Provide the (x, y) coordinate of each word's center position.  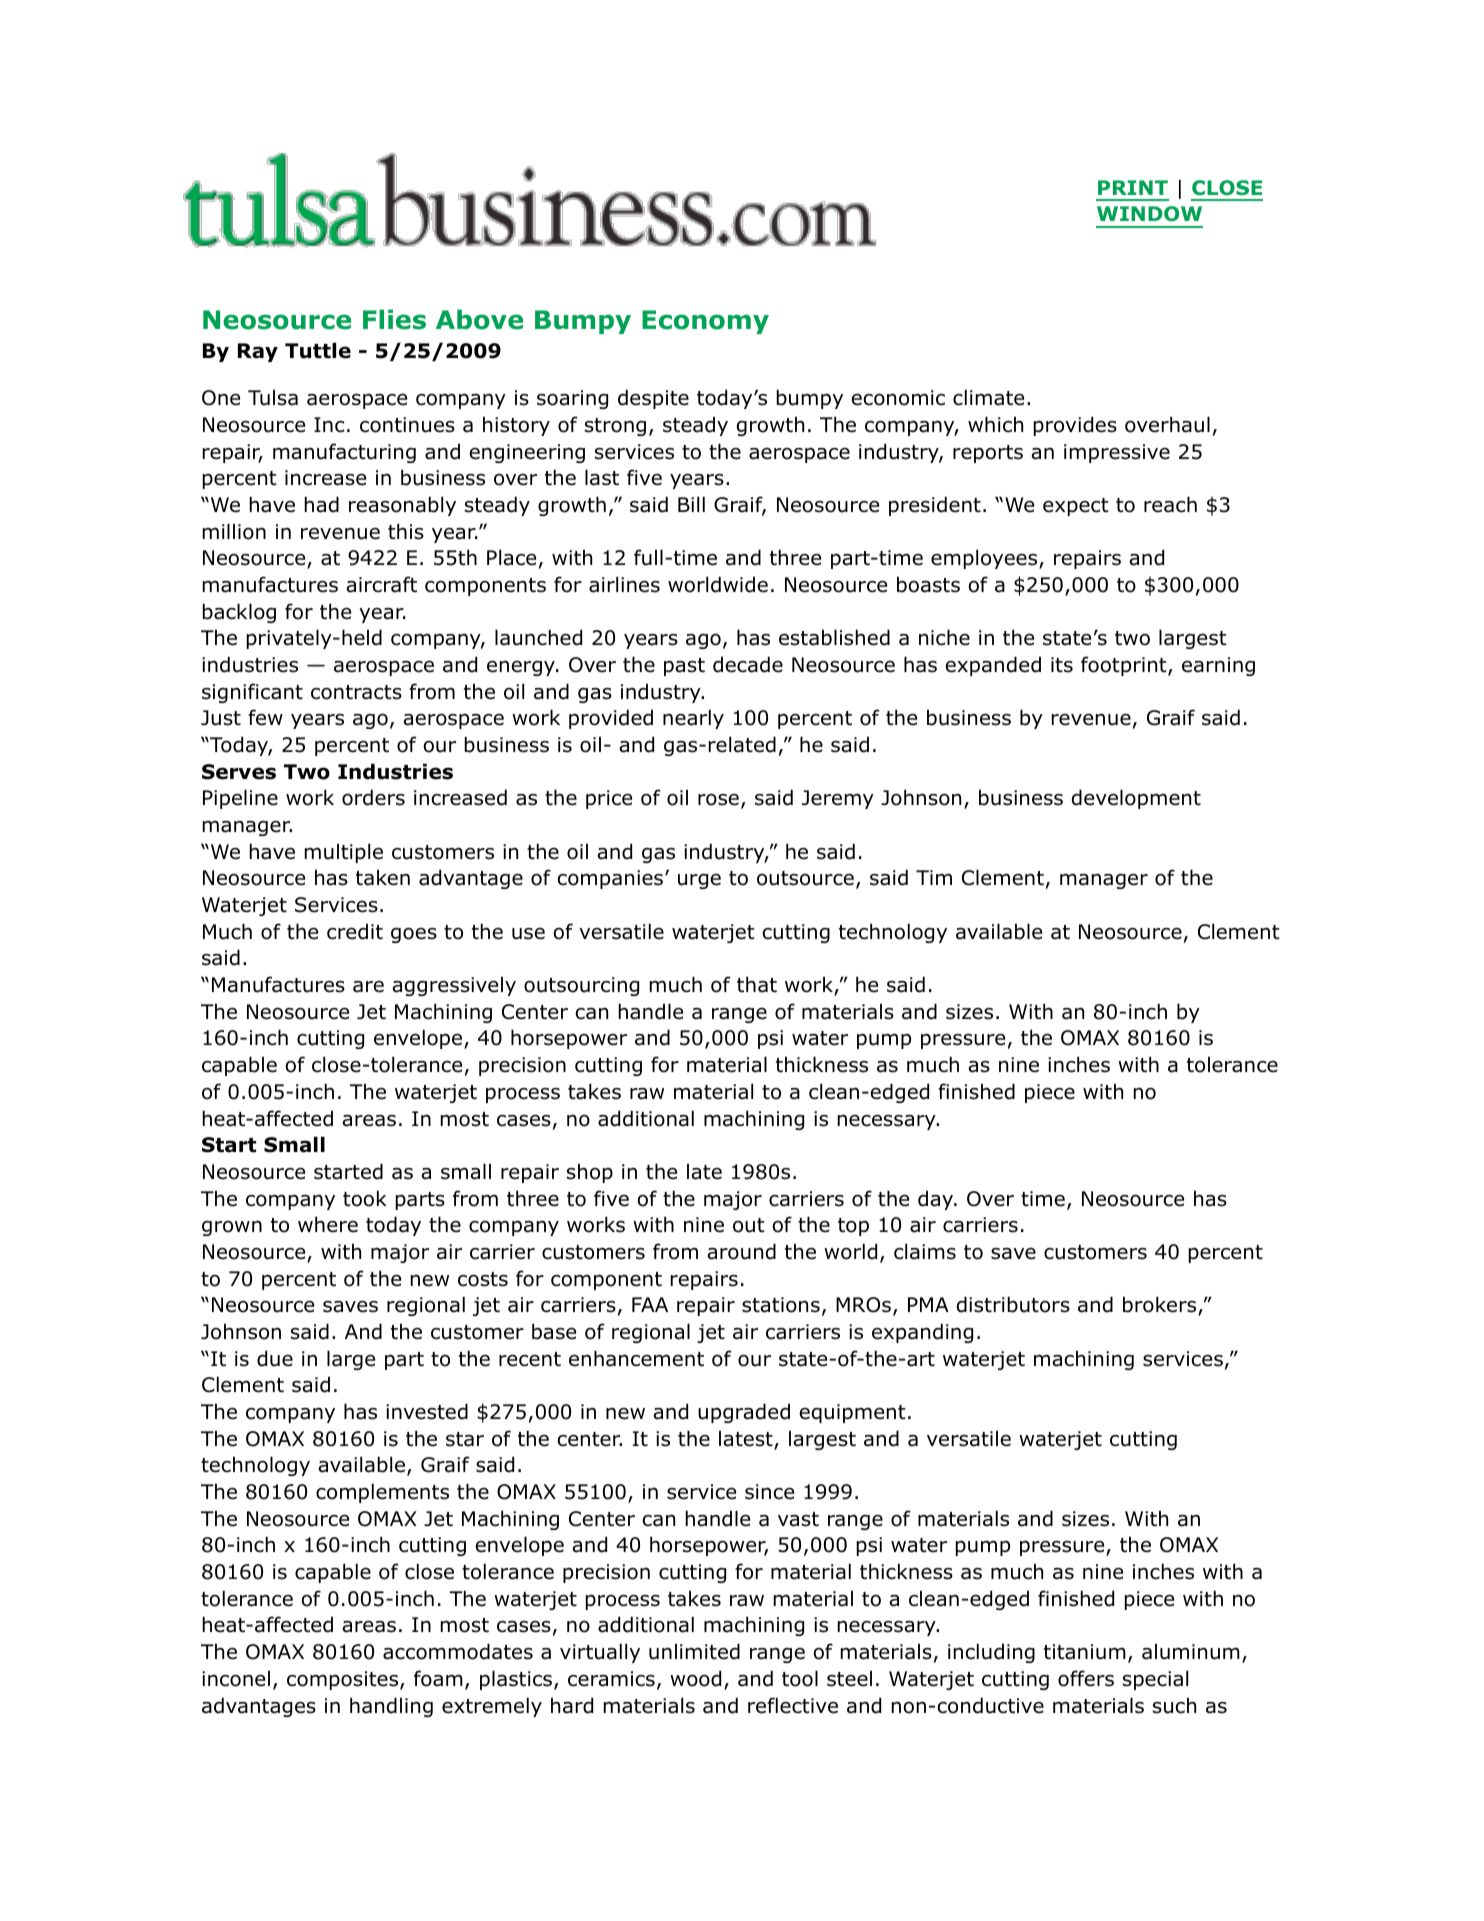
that (757, 984)
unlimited (694, 1651)
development (1136, 799)
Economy (705, 322)
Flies (394, 319)
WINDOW (1149, 213)
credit (355, 931)
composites (344, 1680)
